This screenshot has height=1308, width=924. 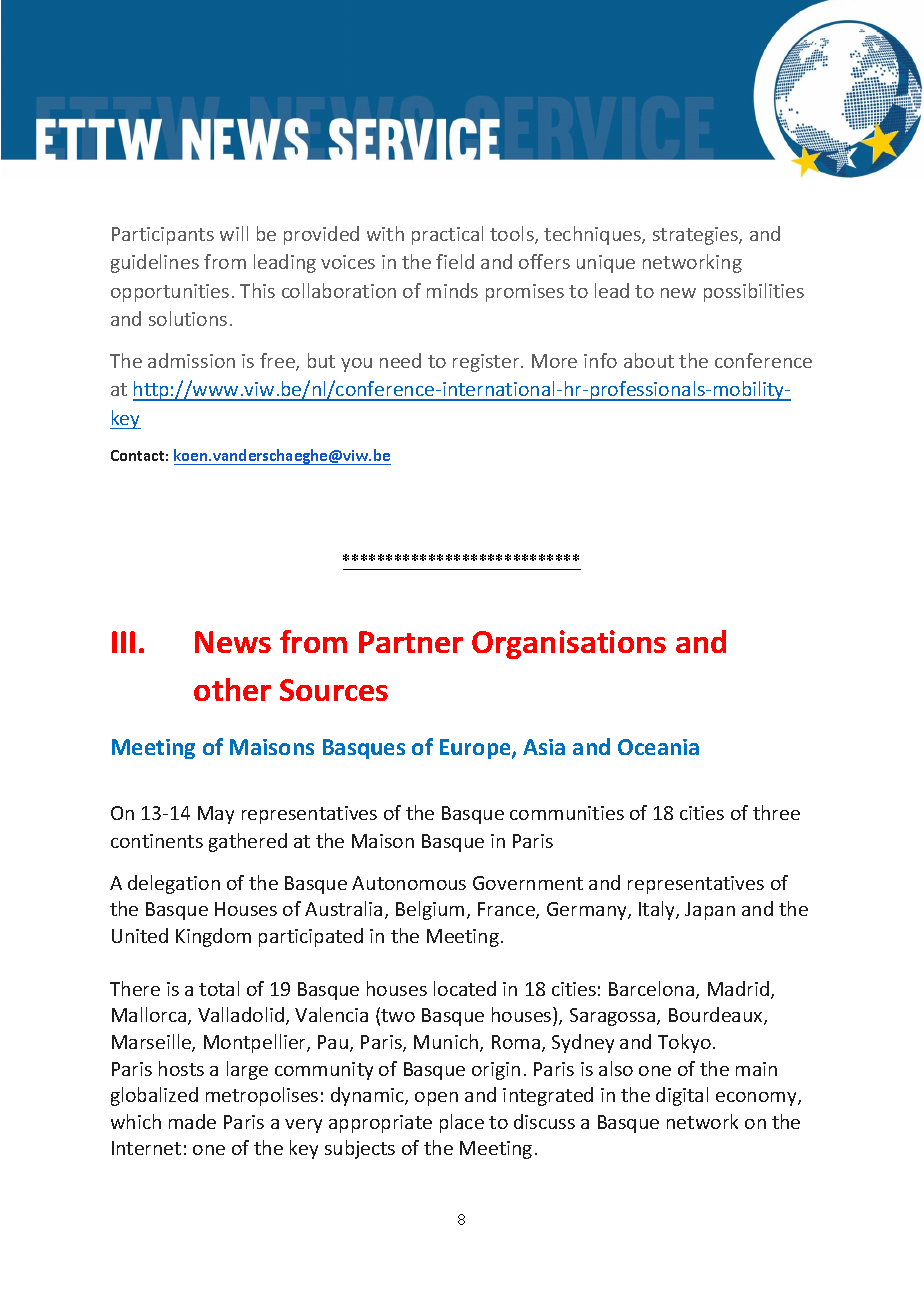 I want to click on Oceania, so click(x=658, y=747).
